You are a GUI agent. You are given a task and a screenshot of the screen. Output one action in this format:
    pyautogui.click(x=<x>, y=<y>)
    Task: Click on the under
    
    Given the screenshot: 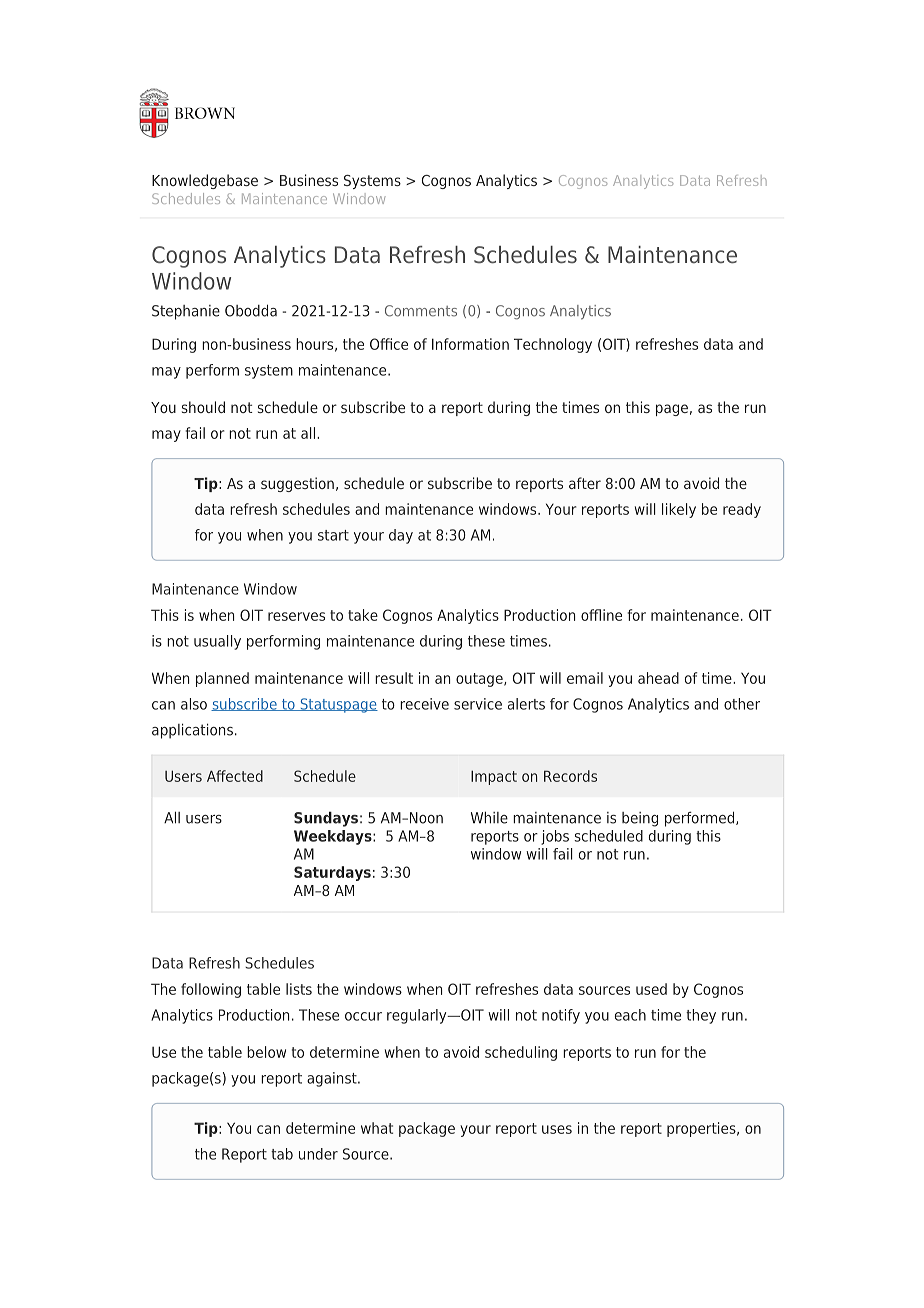 What is the action you would take?
    pyautogui.click(x=318, y=1154)
